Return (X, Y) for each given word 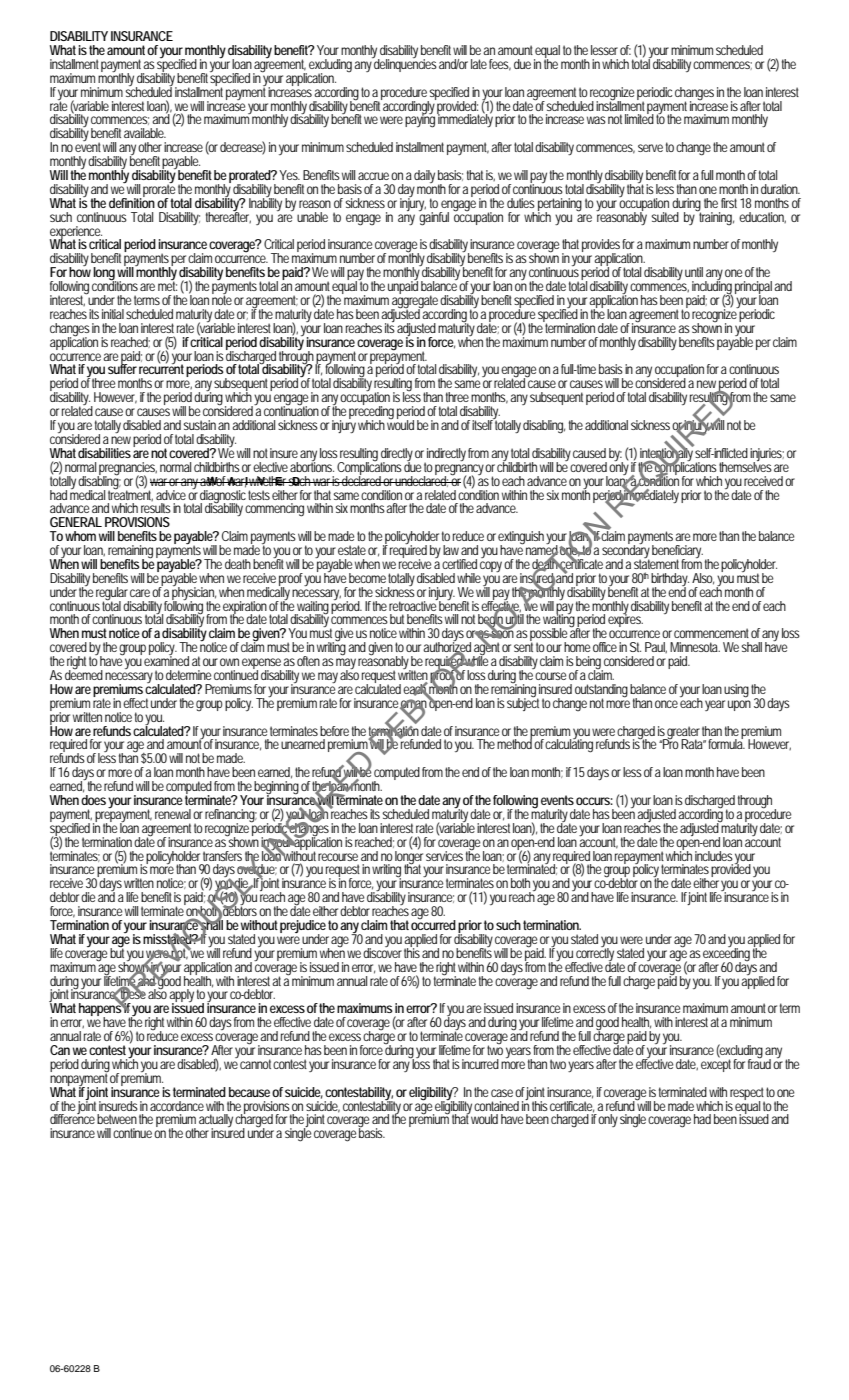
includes (714, 856)
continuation (291, 410)
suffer (122, 368)
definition (132, 201)
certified (459, 564)
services (444, 856)
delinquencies (405, 64)
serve (650, 148)
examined (166, 660)
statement (658, 563)
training (716, 217)
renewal (173, 814)
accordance (177, 1106)
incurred (480, 1064)
